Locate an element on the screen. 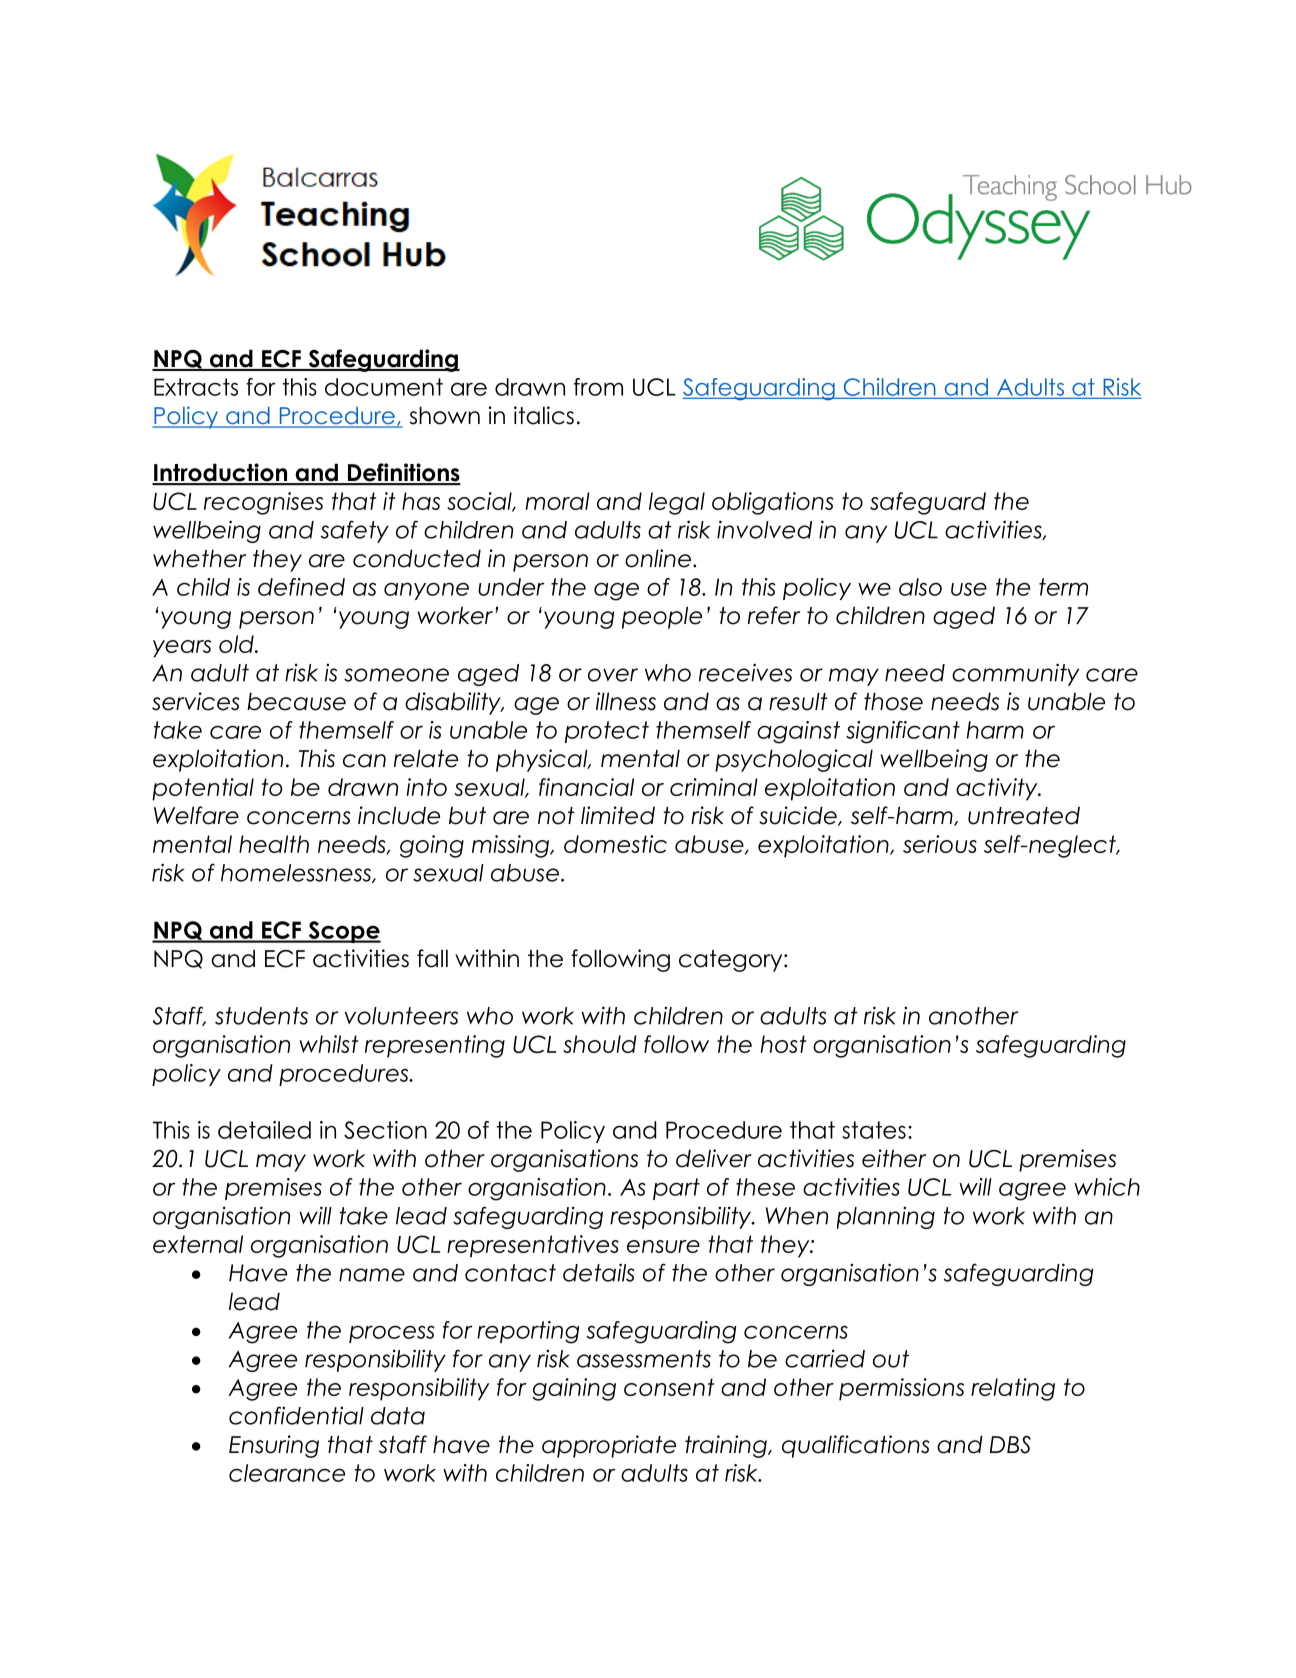 The image size is (1296, 1678). limited is located at coordinates (618, 815).
